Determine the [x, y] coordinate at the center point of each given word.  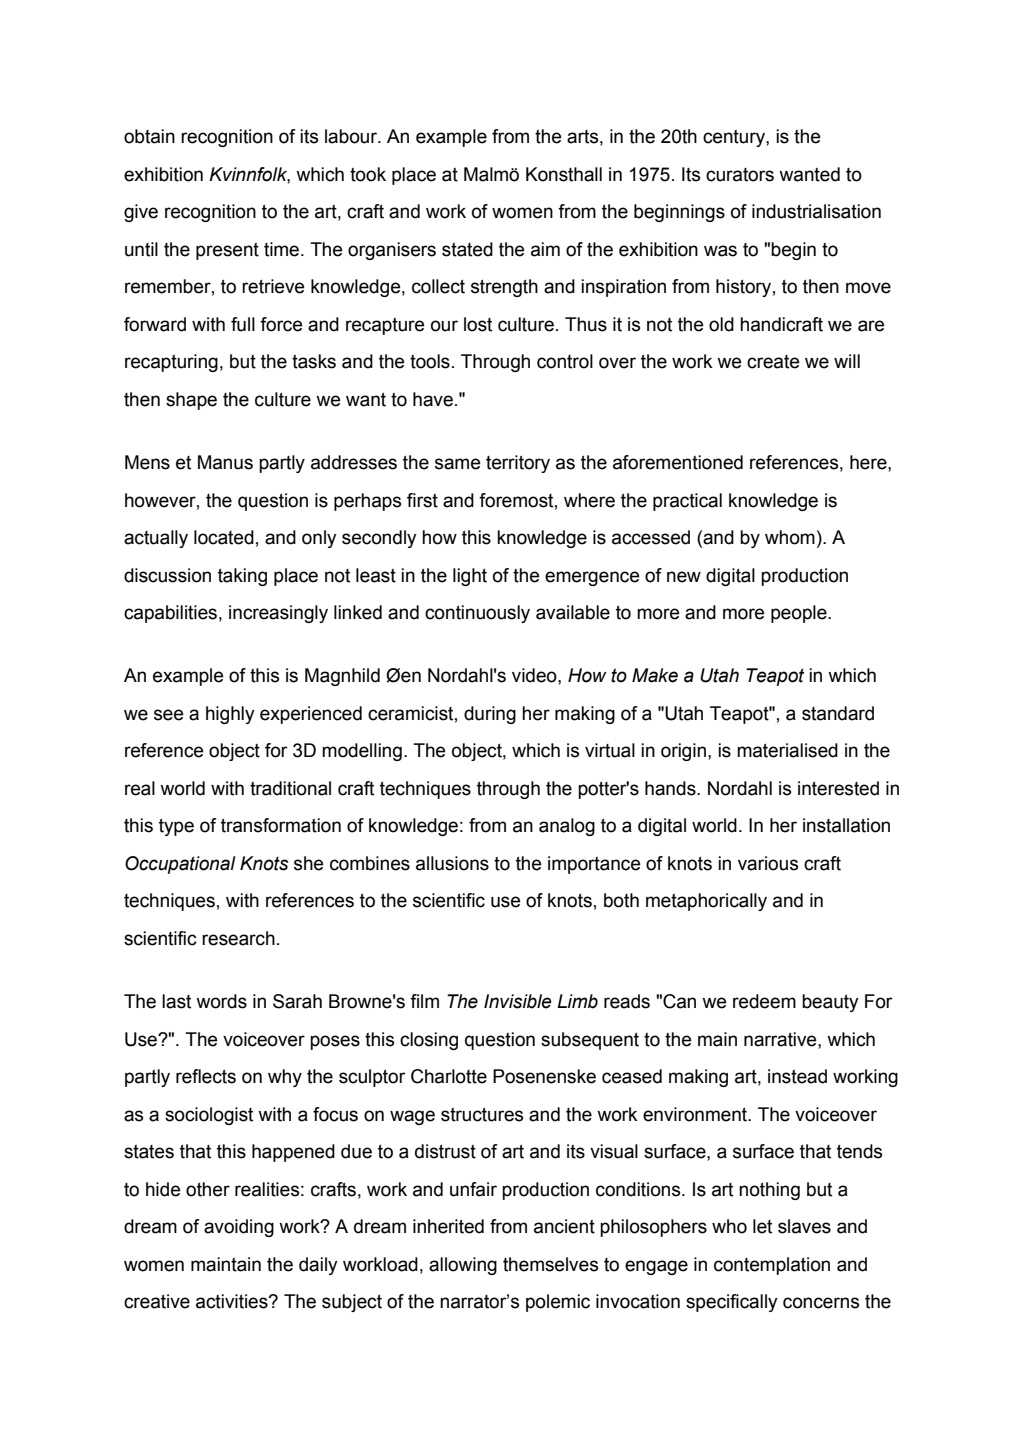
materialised [787, 750]
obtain [149, 136]
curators [740, 175]
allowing [463, 1266]
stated [467, 249]
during [490, 715]
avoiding [239, 1228]
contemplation [772, 1266]
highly [230, 715]
